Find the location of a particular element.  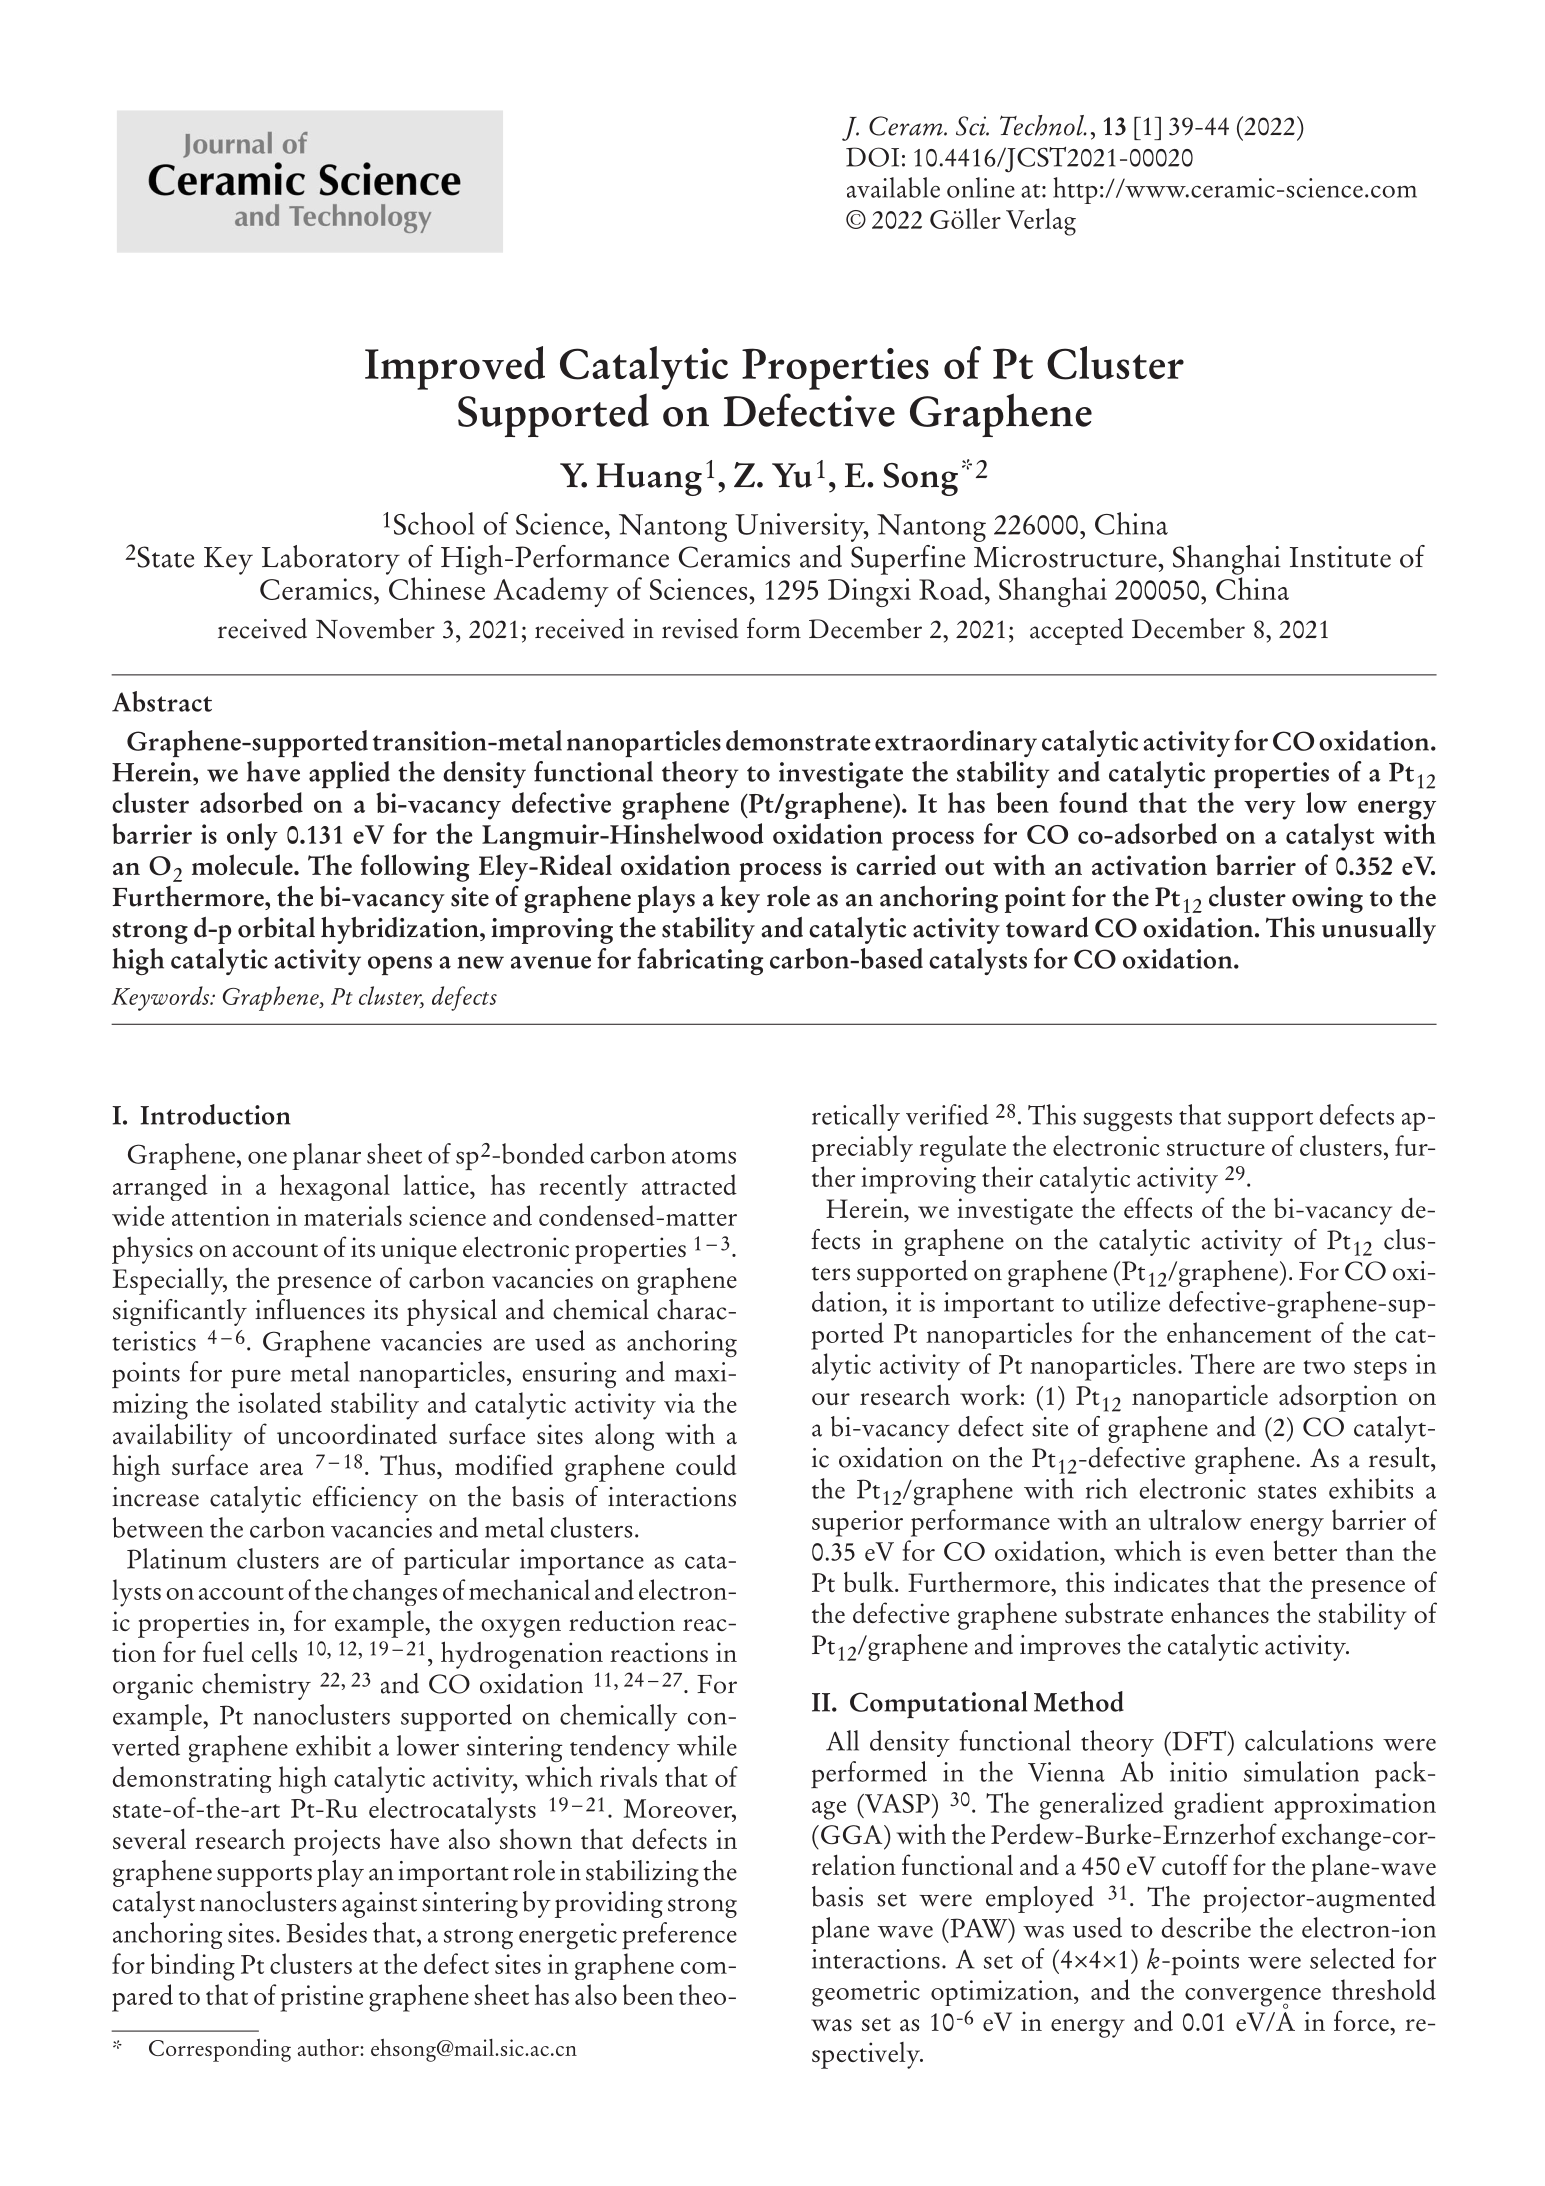

convergence is located at coordinates (1253, 1998).
